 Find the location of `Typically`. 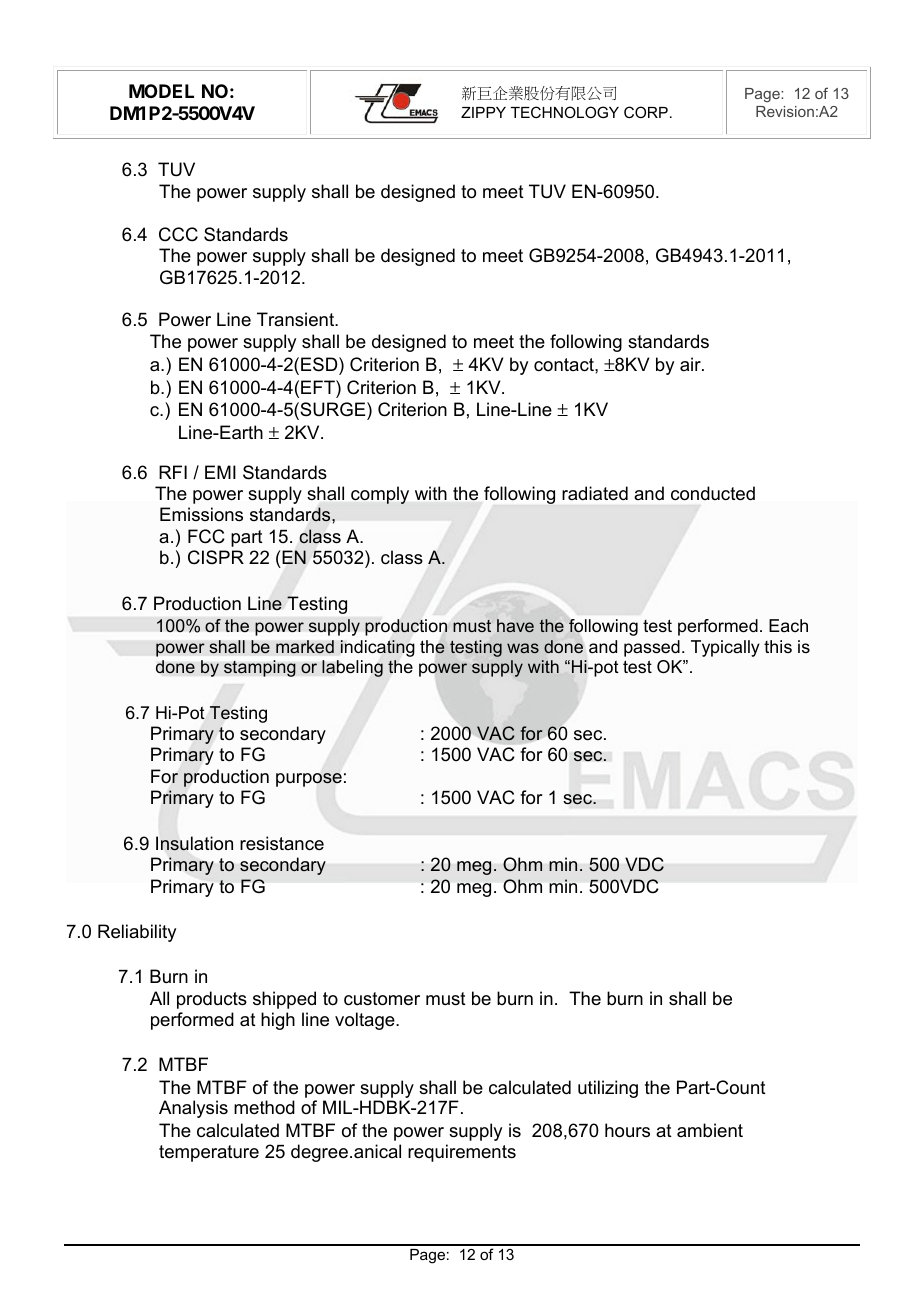

Typically is located at coordinates (725, 648).
